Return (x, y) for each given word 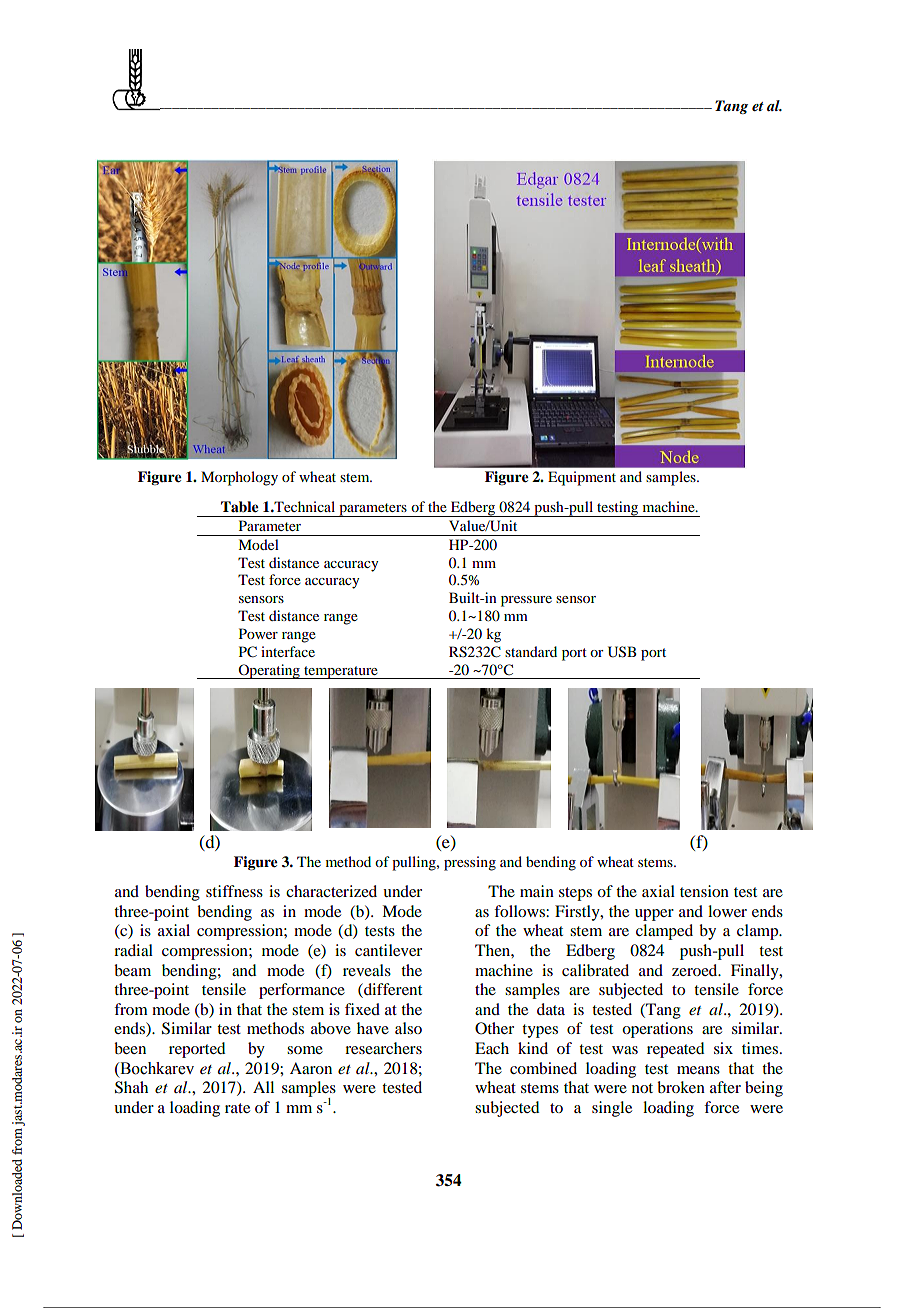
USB (622, 652)
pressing (470, 863)
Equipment (582, 478)
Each (492, 1048)
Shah (131, 1087)
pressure (526, 601)
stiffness (234, 891)
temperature (341, 672)
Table (240, 506)
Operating (269, 671)
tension (704, 891)
